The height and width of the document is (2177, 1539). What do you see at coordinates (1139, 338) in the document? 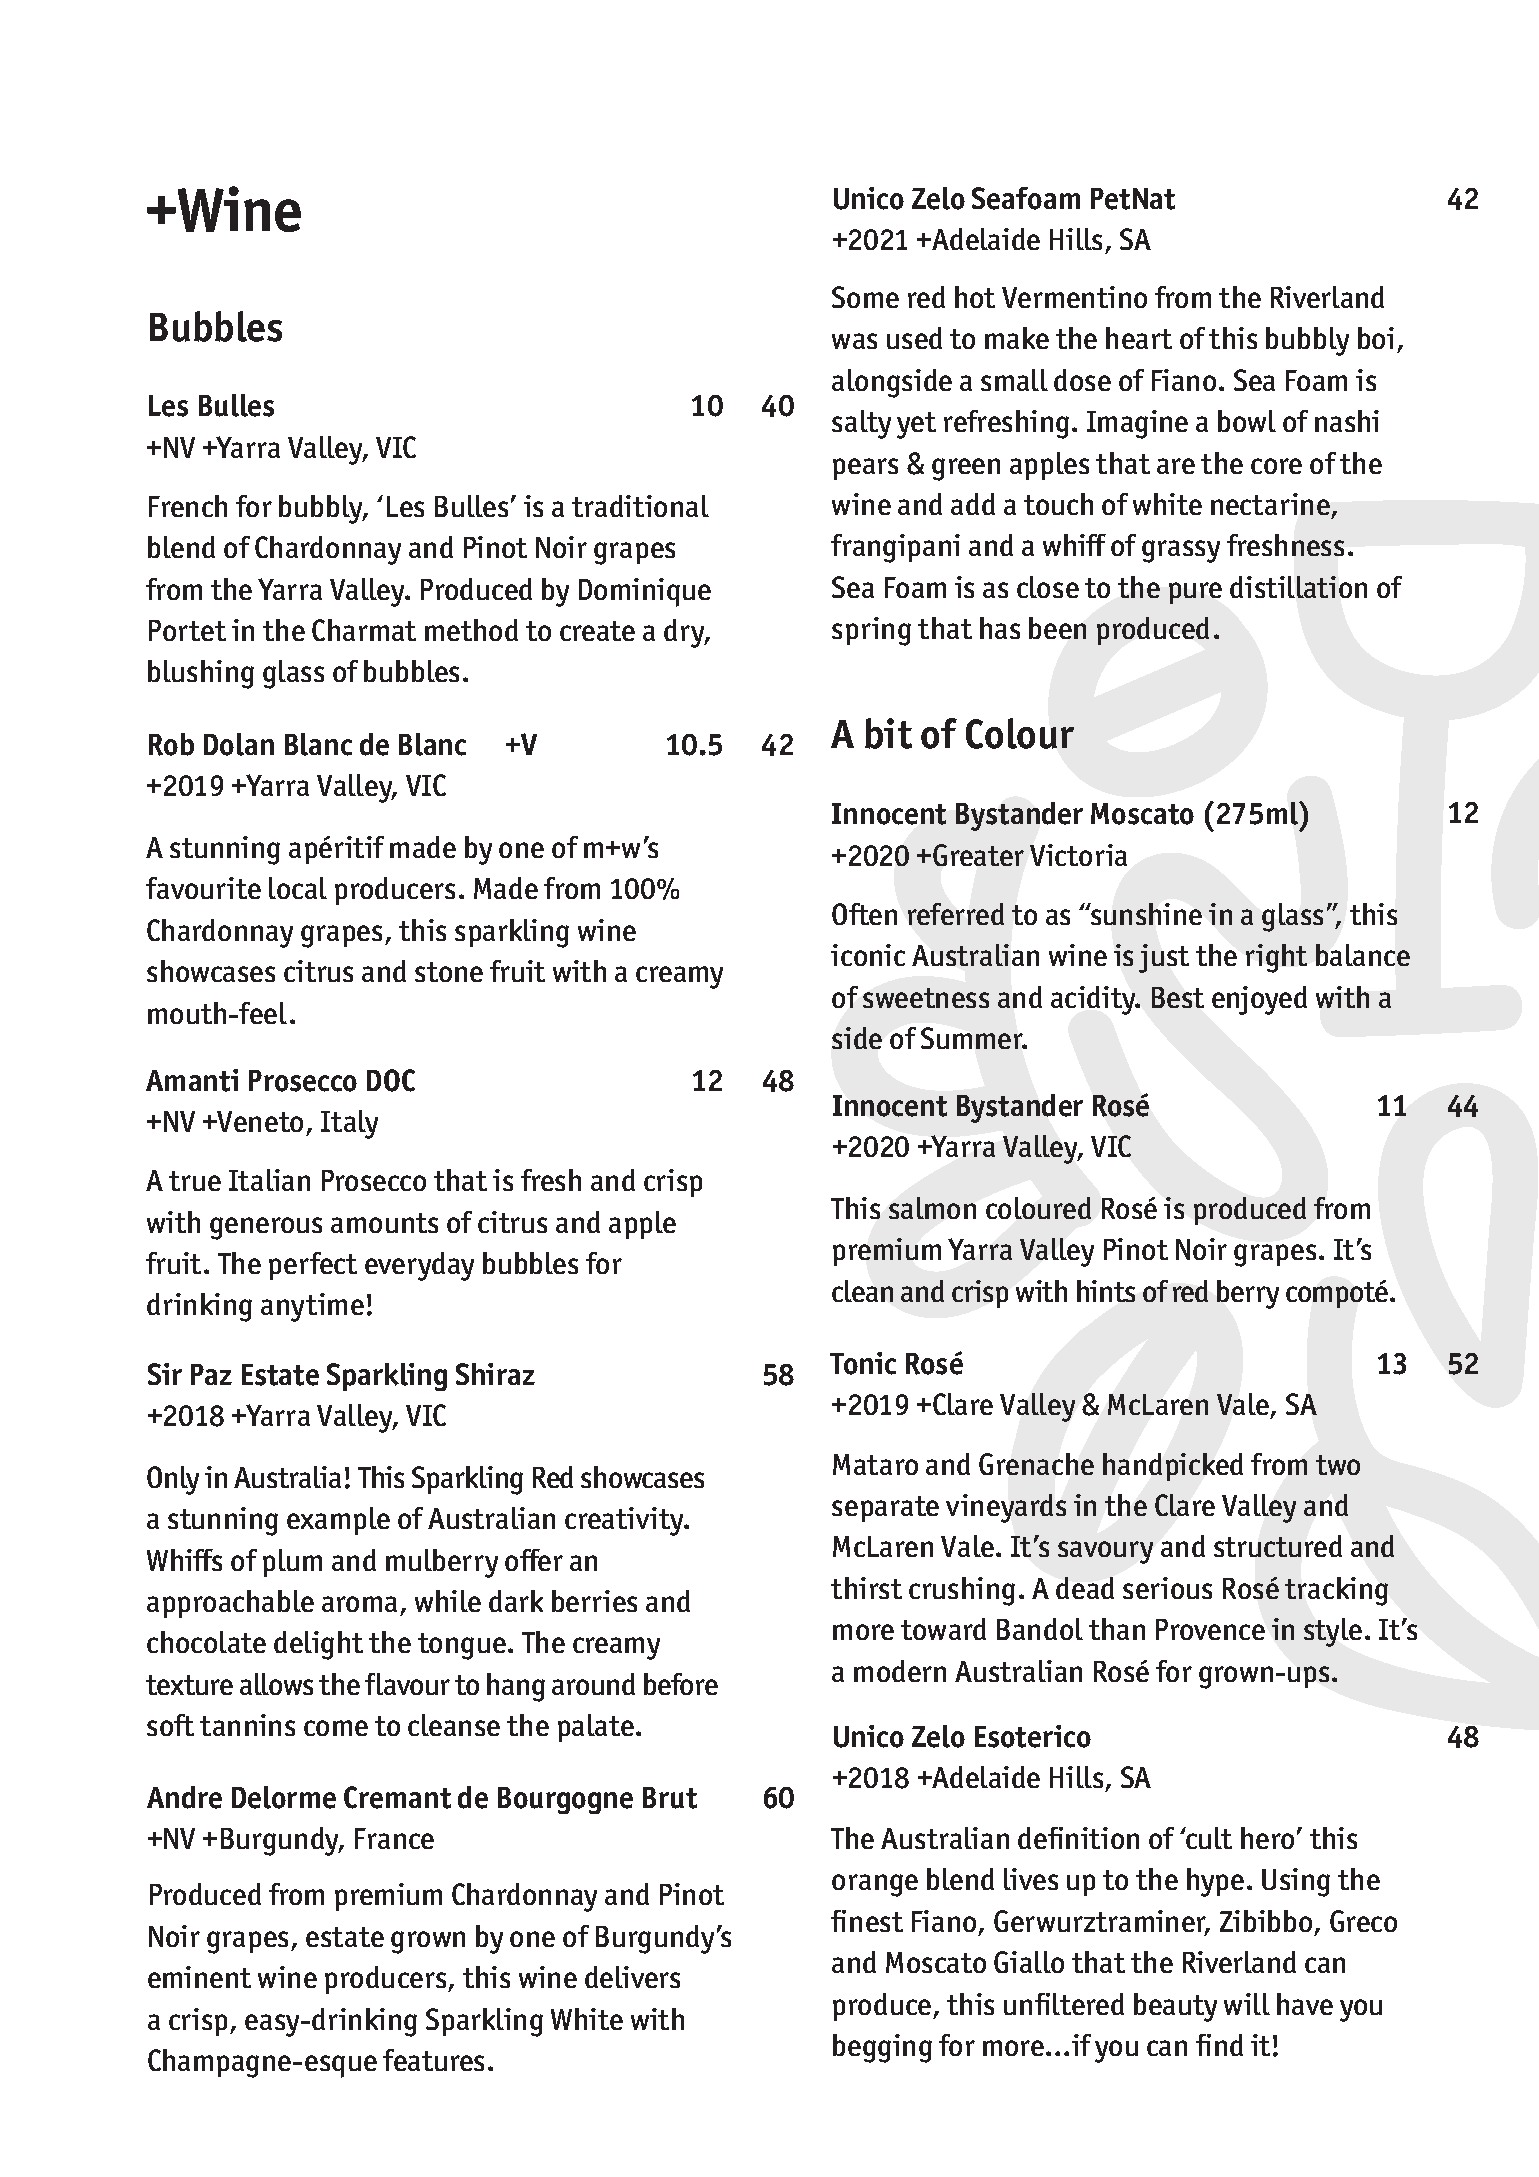
I see `heart` at bounding box center [1139, 338].
